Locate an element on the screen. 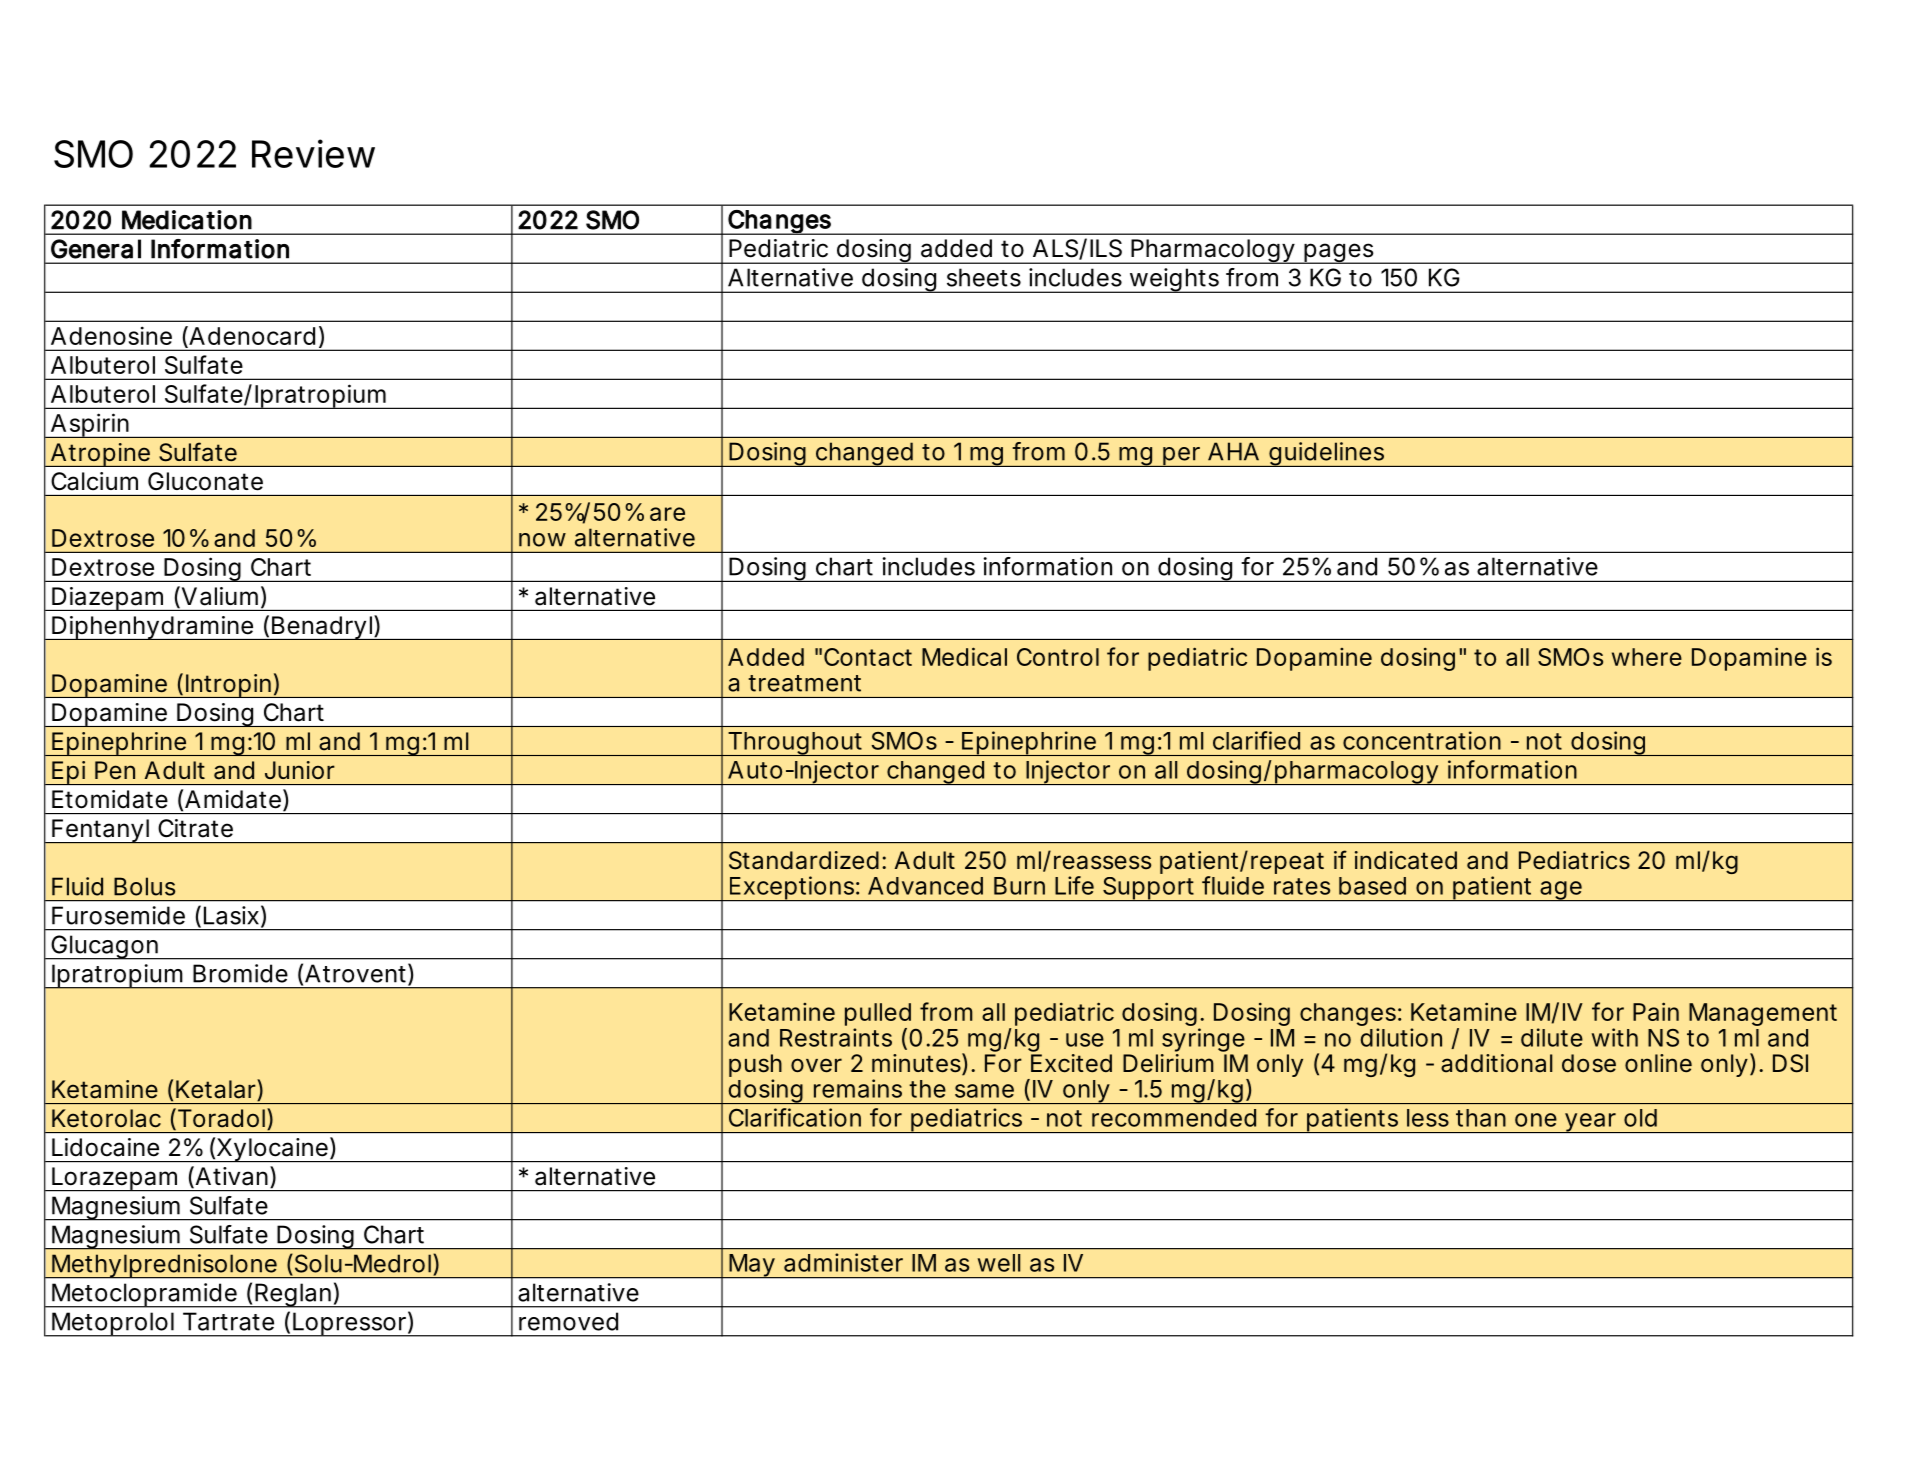 The image size is (1915, 1480). based is located at coordinates (1372, 886).
